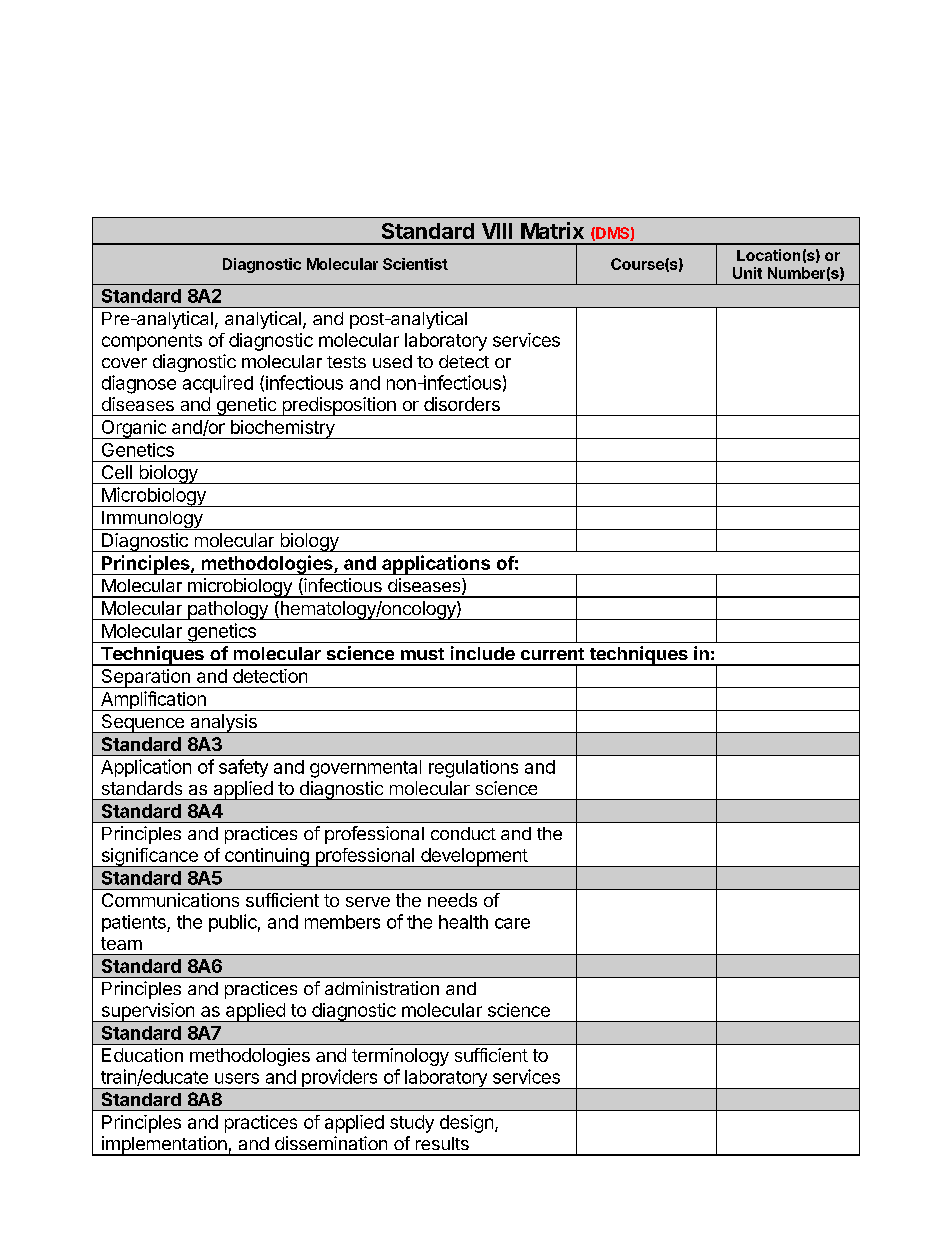 Image resolution: width=952 pixels, height=1233 pixels. Describe the element at coordinates (164, 1146) in the screenshot. I see `implementation` at that location.
